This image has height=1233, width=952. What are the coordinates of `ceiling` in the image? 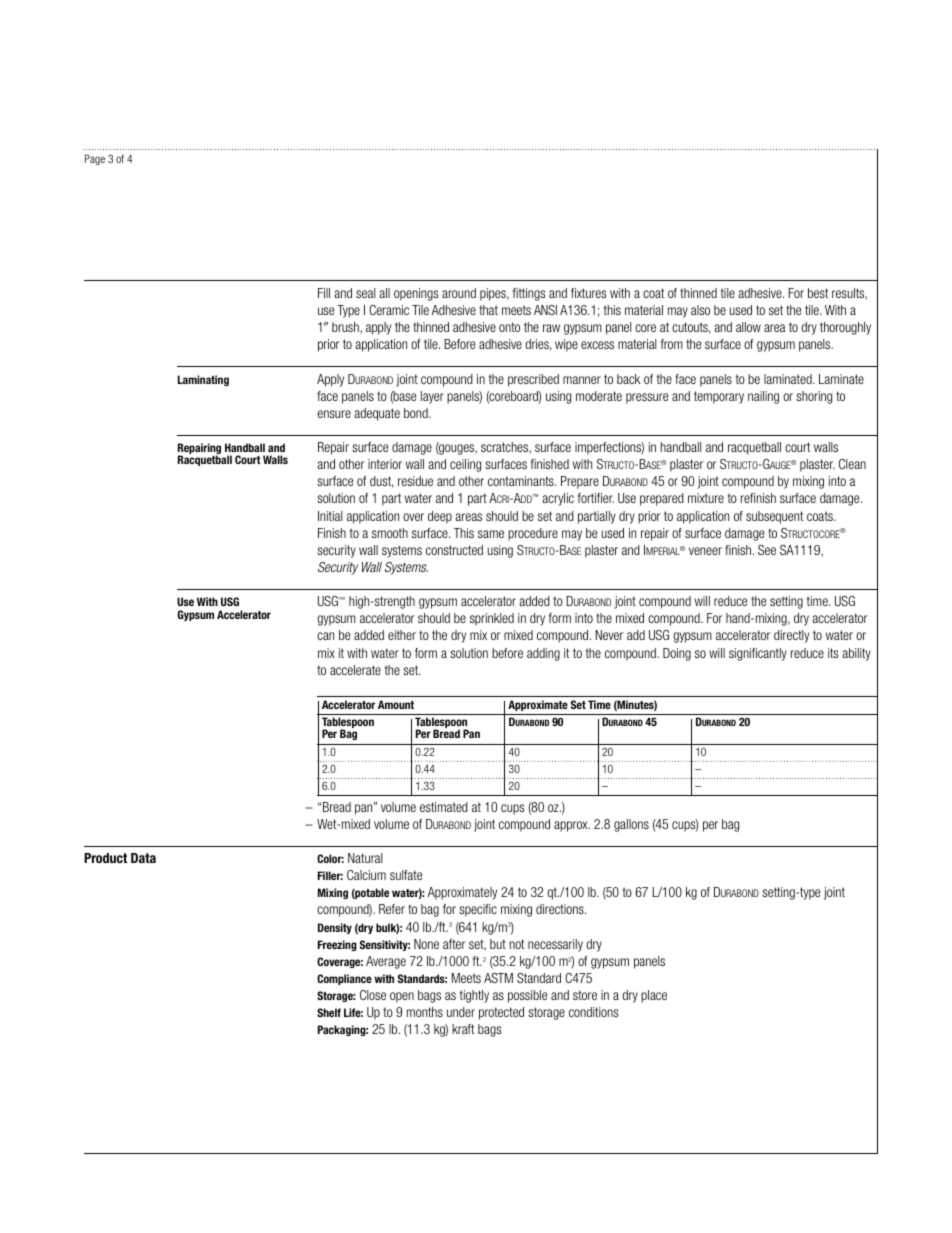 It's located at (465, 465).
